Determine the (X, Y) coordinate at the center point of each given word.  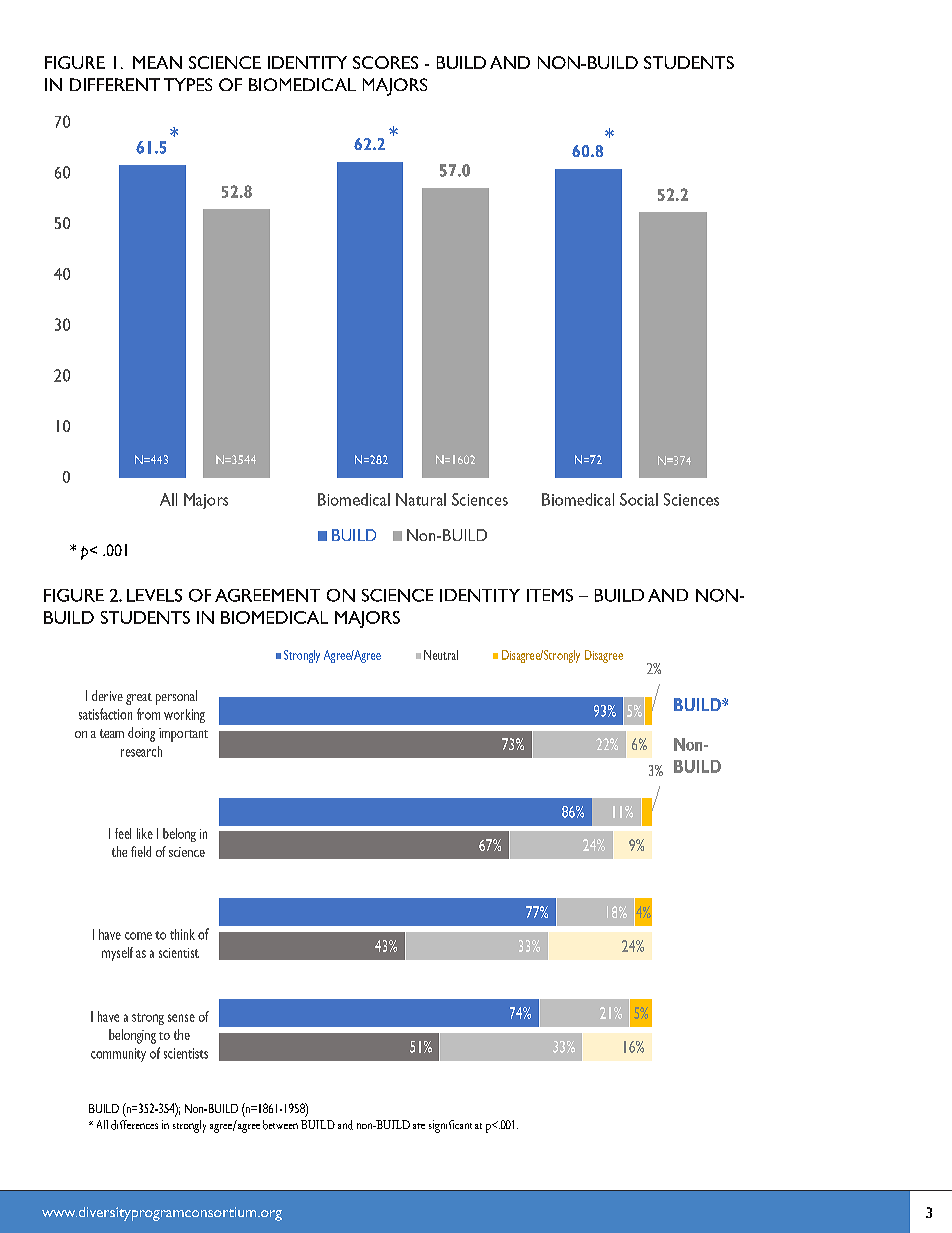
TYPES (188, 84)
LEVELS (154, 595)
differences (134, 1125)
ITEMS (550, 595)
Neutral (441, 655)
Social (639, 499)
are (419, 1126)
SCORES (385, 62)
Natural (421, 499)
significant (450, 1126)
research (141, 751)
